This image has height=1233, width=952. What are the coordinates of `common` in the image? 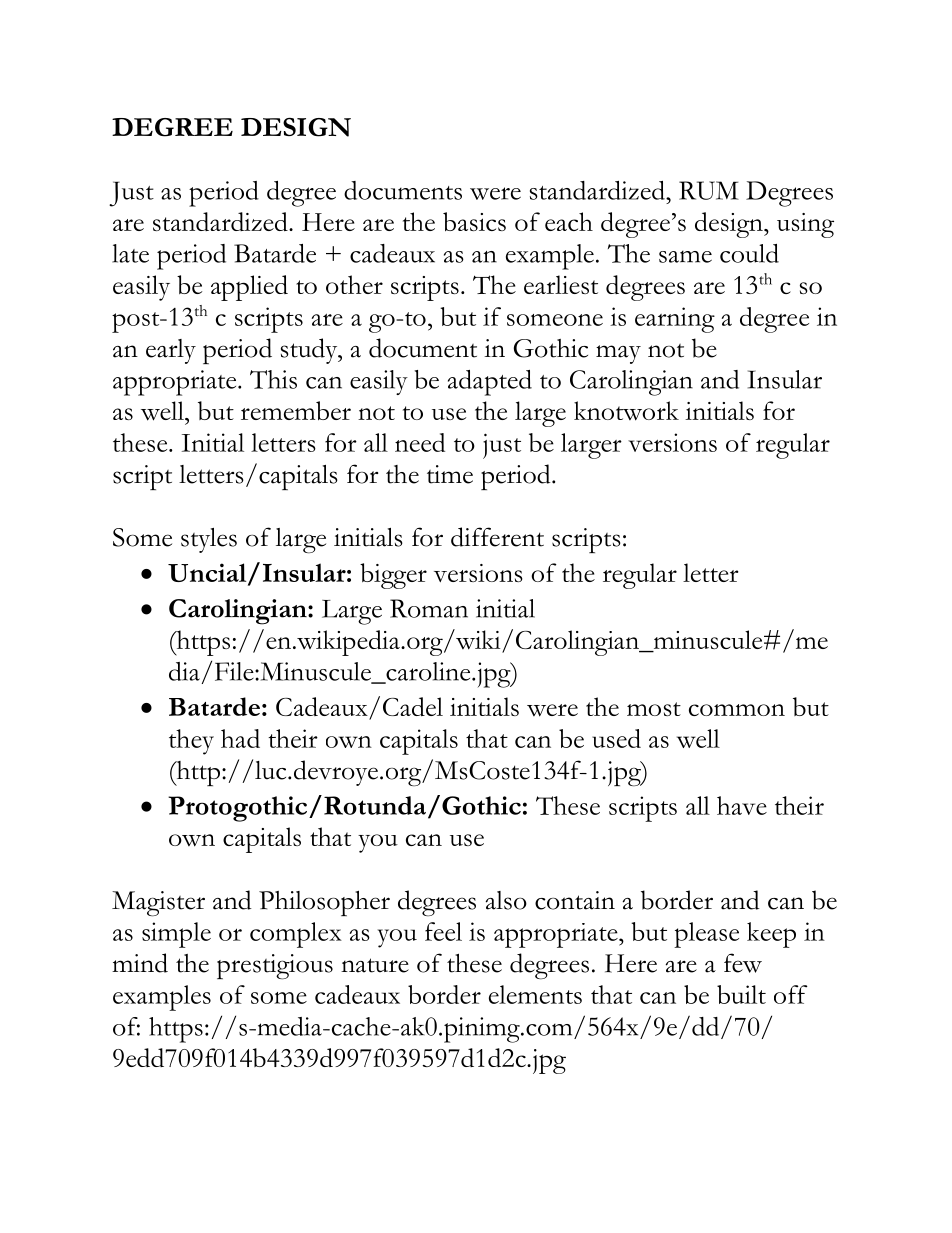 It's located at (737, 710).
